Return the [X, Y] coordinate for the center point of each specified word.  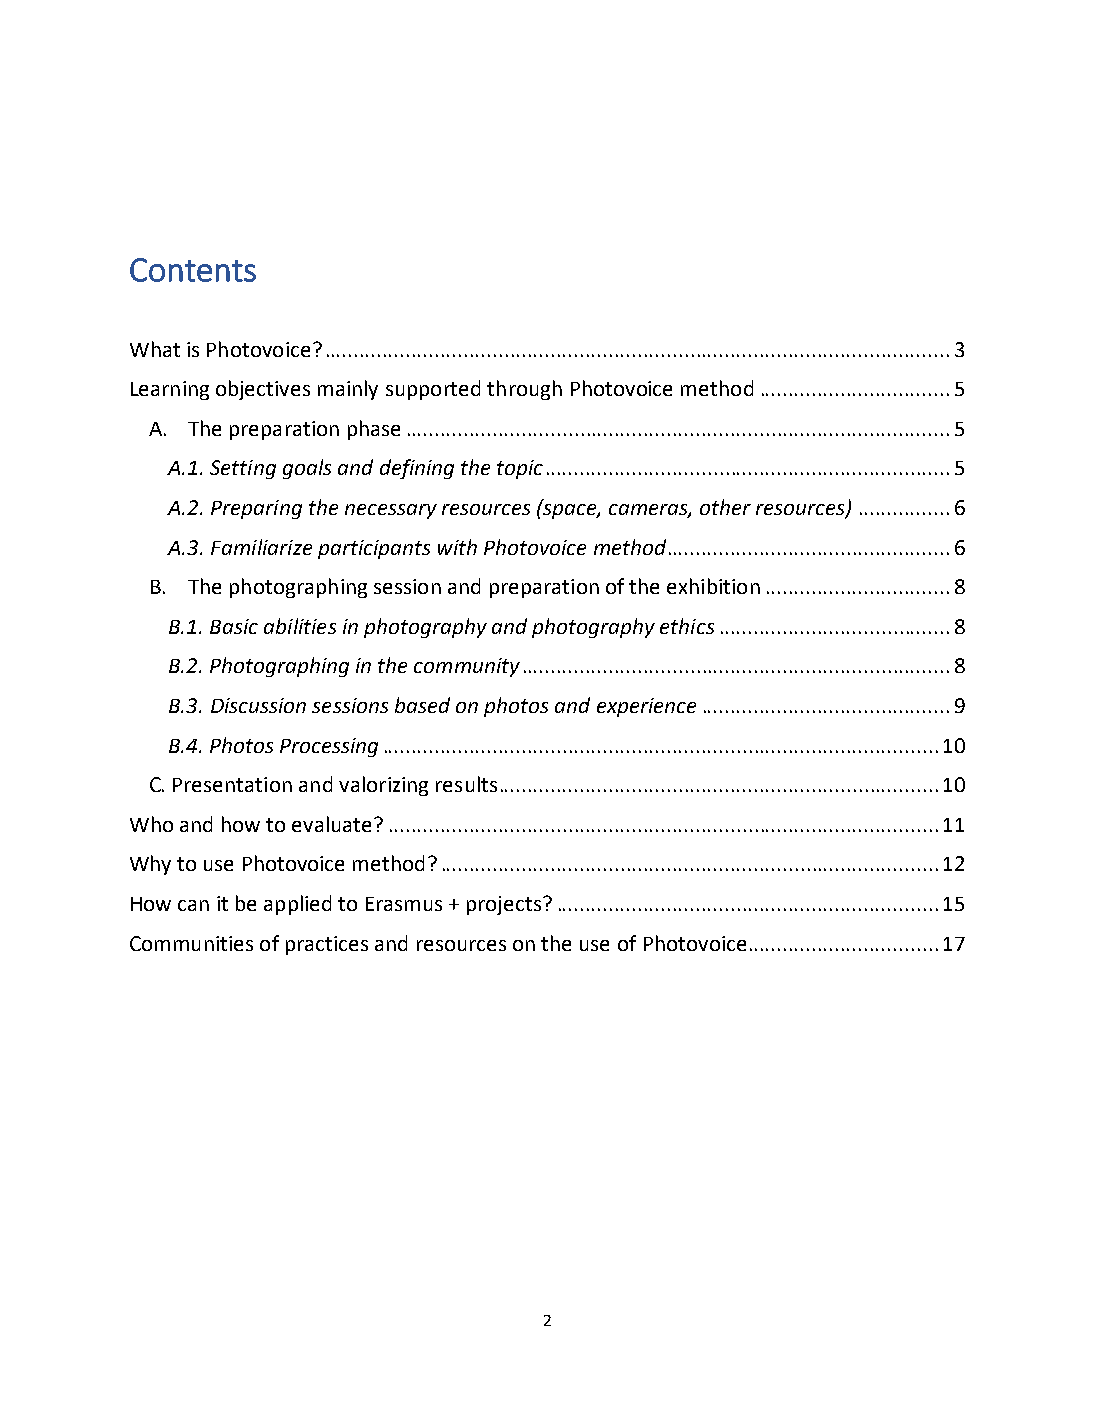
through [524, 390]
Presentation [232, 784]
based [422, 705]
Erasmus [404, 904]
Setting [243, 469]
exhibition [713, 586]
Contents [193, 270]
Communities [191, 943]
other [725, 507]
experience [646, 707]
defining [417, 469]
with [457, 547]
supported [433, 390]
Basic [234, 626]
